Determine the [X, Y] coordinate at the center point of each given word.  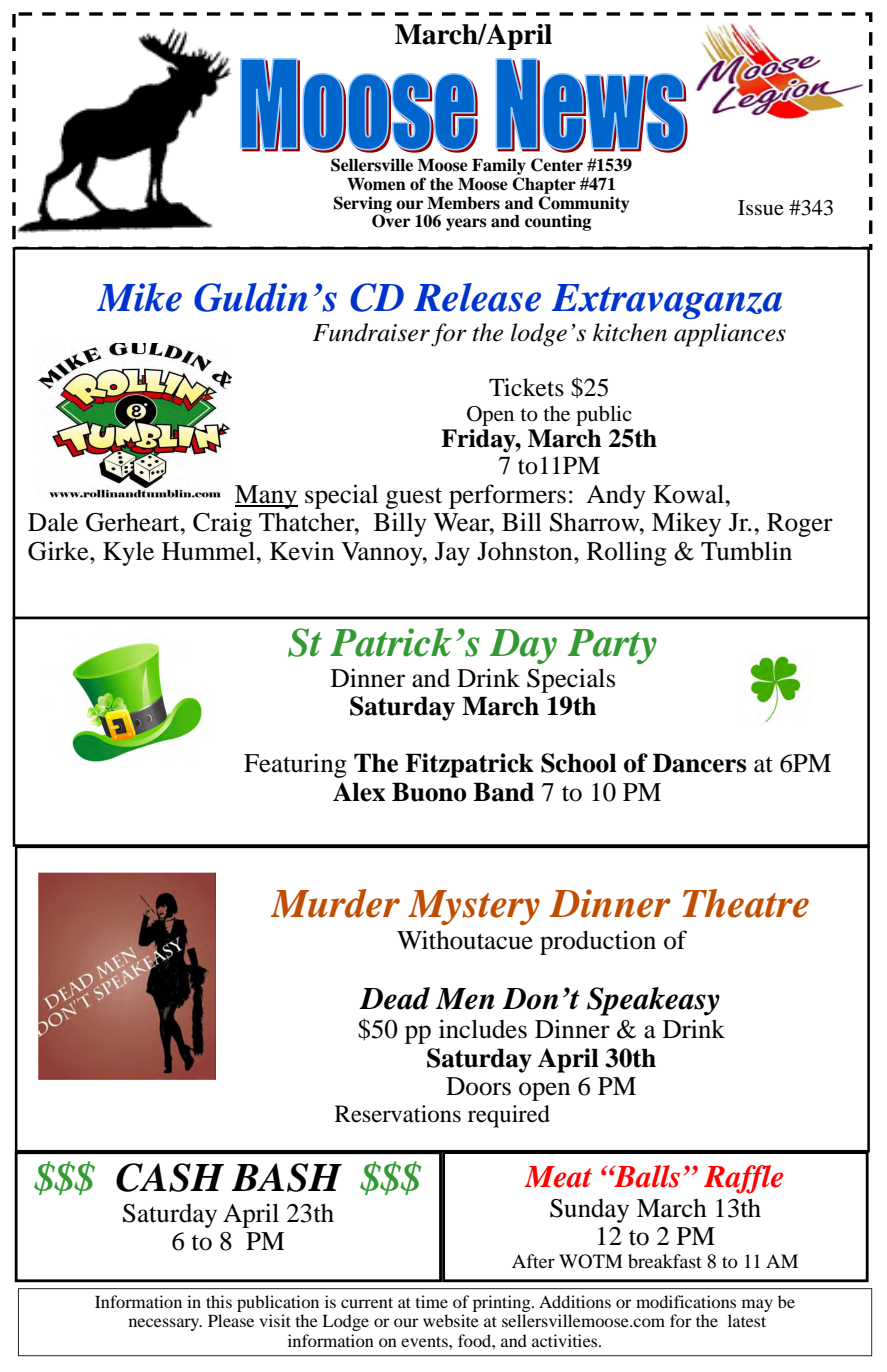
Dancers [699, 763]
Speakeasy [653, 1001]
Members [463, 203]
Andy [616, 497]
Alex [359, 792]
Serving [363, 205]
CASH [170, 1177]
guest [414, 498]
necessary [165, 1324]
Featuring [295, 765]
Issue [761, 208]
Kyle [128, 553]
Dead [394, 998]
